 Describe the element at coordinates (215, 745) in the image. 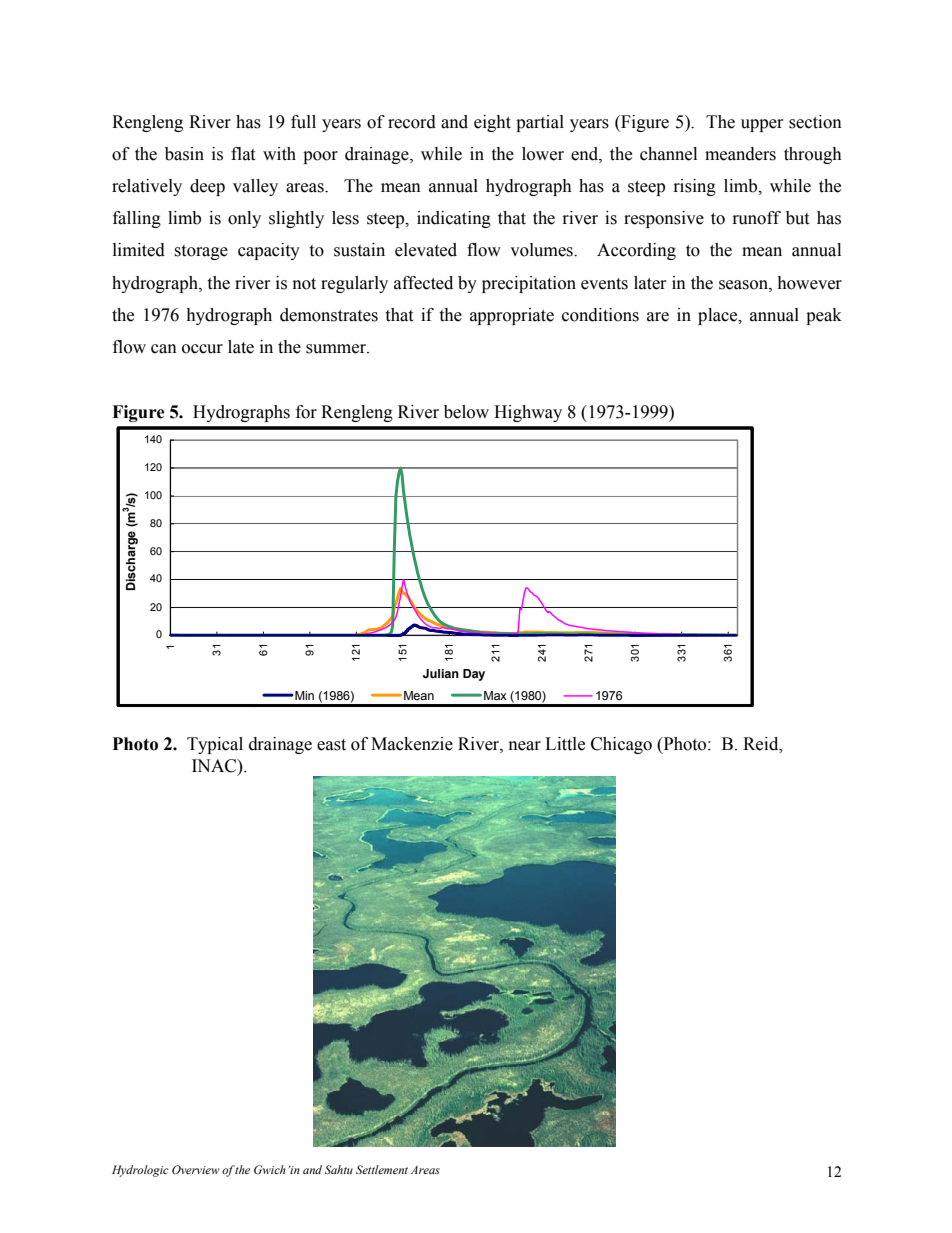

I see `Typical` at that location.
